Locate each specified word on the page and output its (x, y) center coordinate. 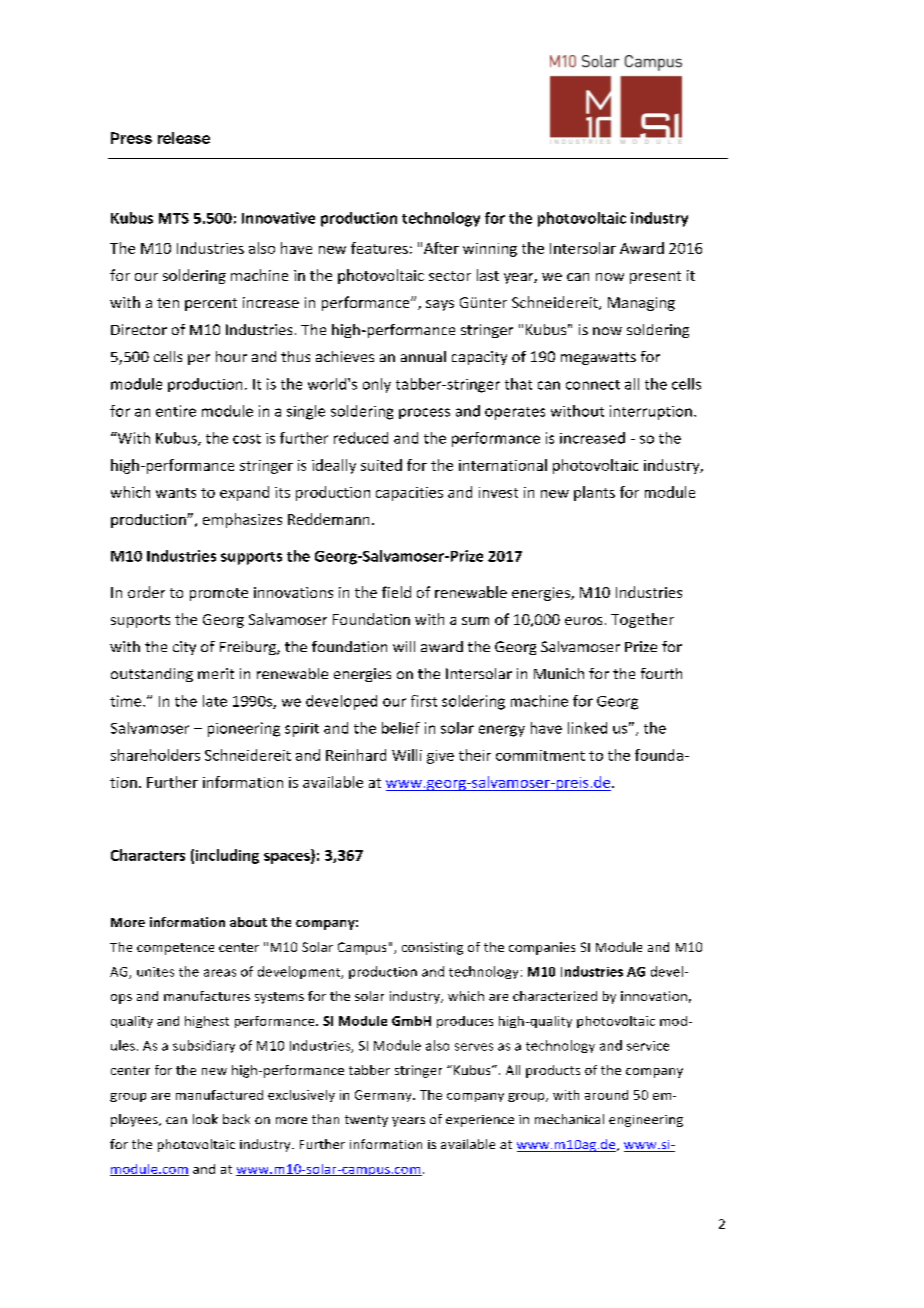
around (606, 1095)
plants (594, 493)
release (184, 138)
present (655, 277)
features (379, 248)
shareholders (155, 755)
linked (587, 728)
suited (381, 465)
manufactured (219, 1095)
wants (176, 493)
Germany (384, 1096)
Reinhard (356, 755)
